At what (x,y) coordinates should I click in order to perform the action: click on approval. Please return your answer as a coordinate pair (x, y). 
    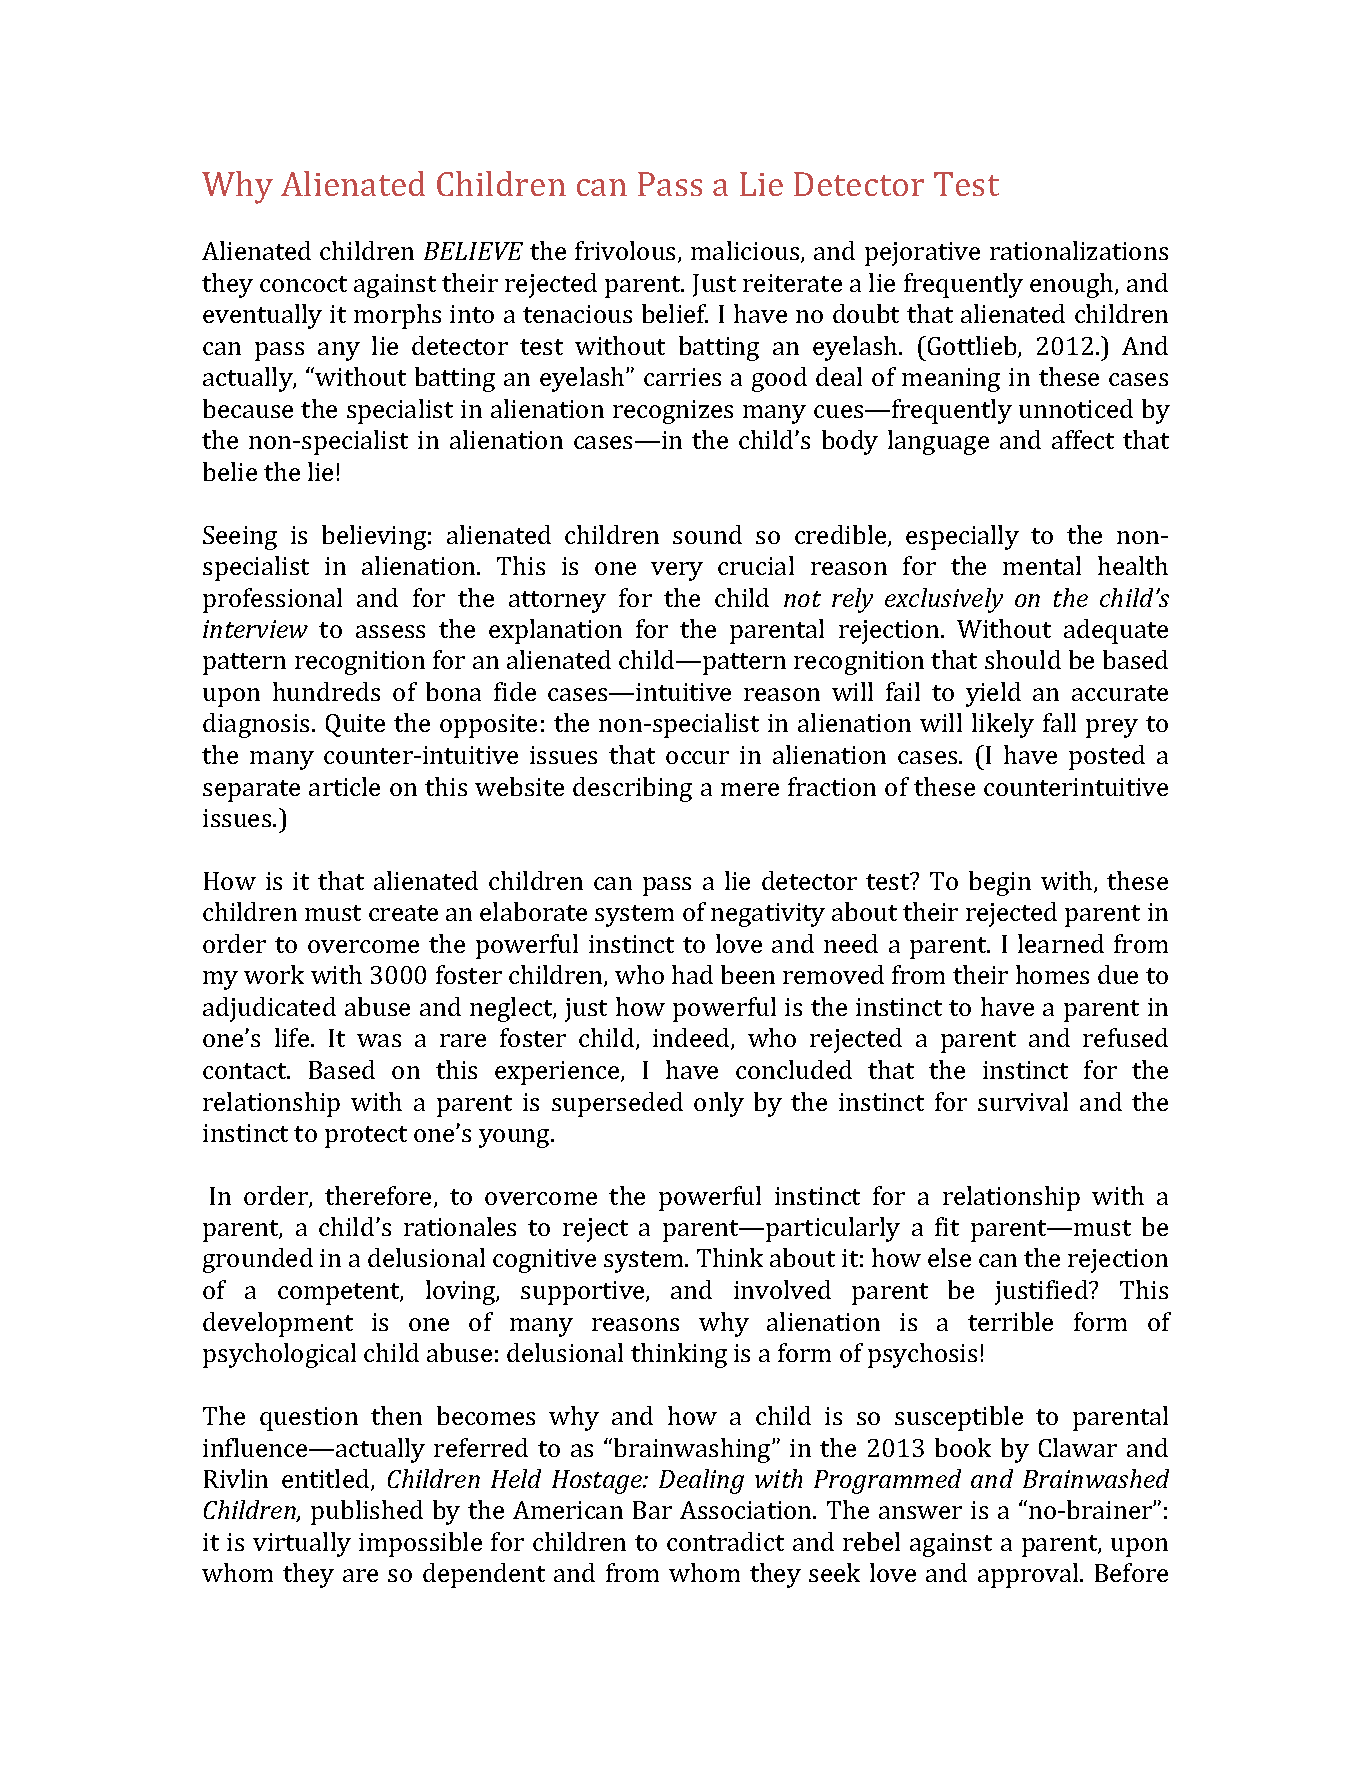
    Looking at the image, I should click on (1029, 1575).
